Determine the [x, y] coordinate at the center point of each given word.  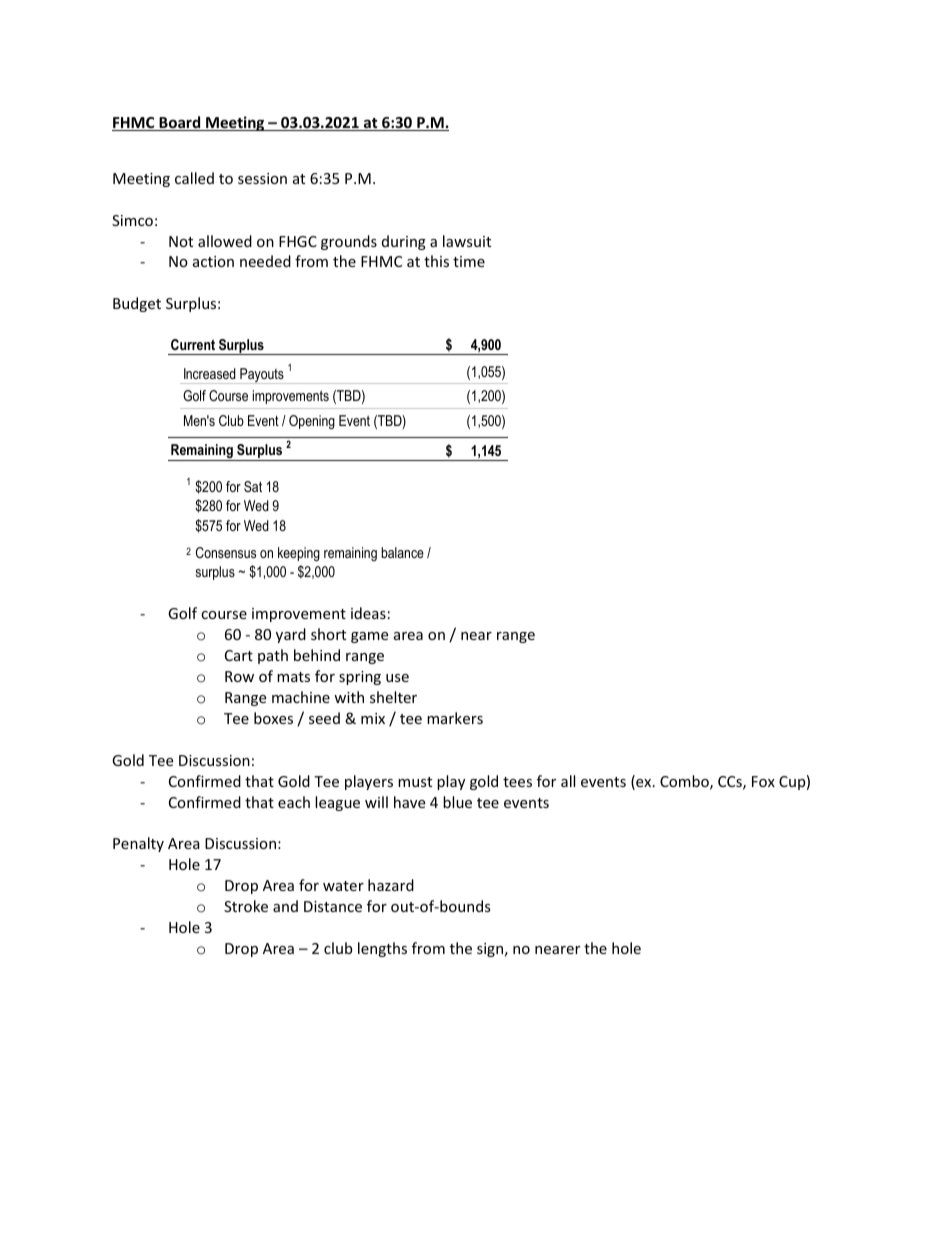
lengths [382, 949]
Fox [763, 781]
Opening [312, 422]
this [436, 261]
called [194, 178]
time [469, 261]
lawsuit [467, 241]
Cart [239, 655]
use [397, 678]
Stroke [246, 906]
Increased [210, 373]
